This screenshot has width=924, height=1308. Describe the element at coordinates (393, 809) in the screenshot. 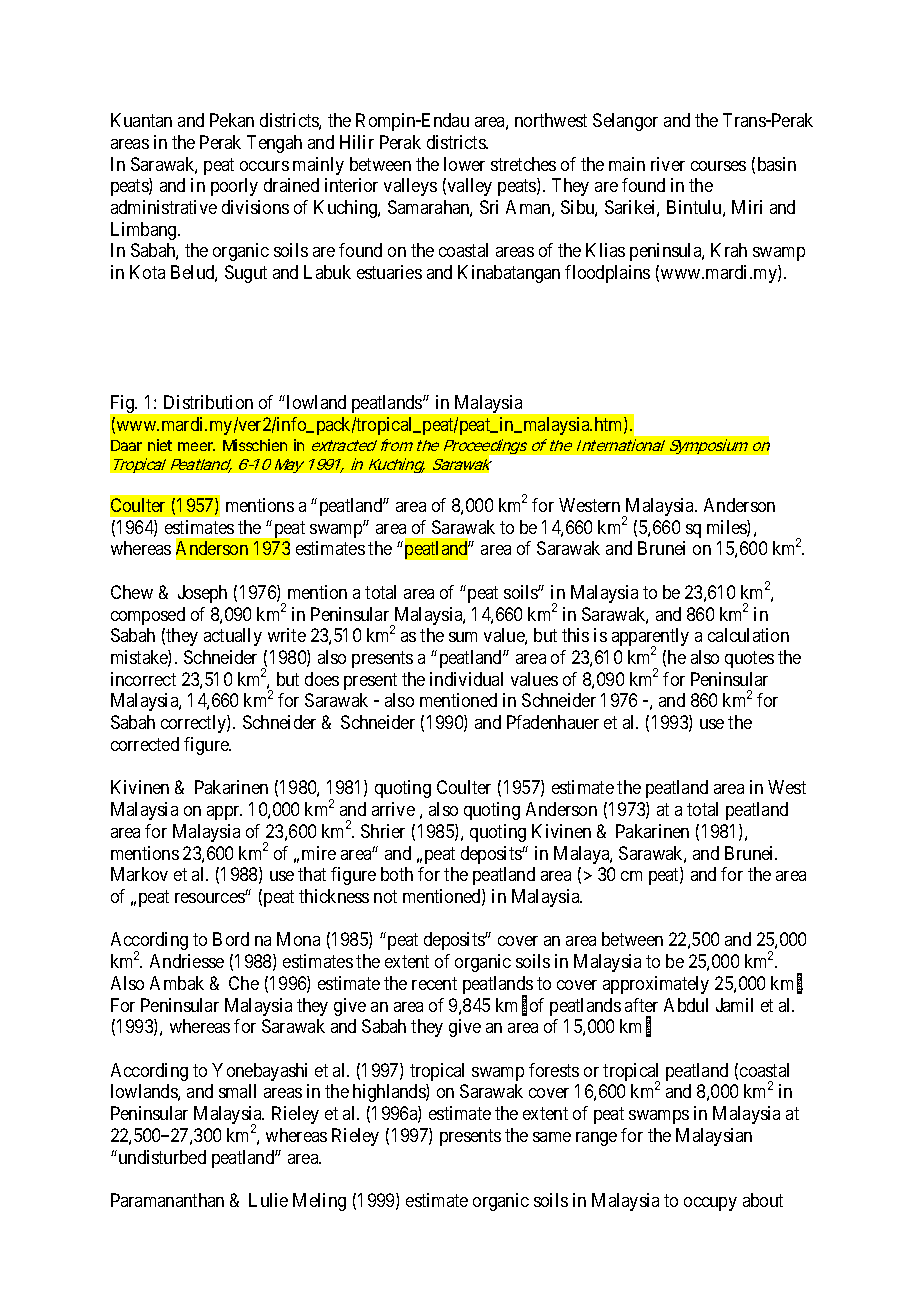

I see `arrive` at that location.
